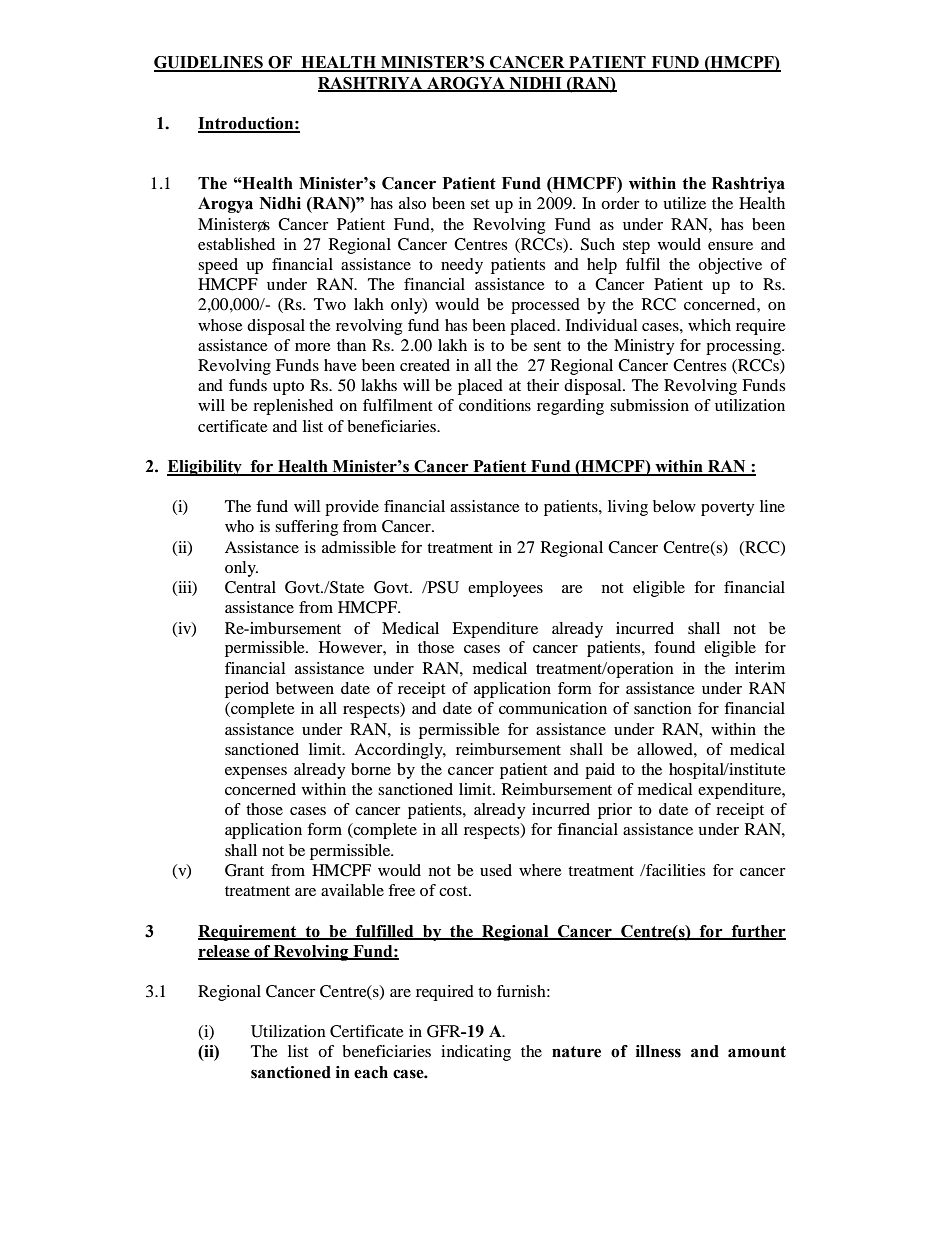 Image resolution: width=952 pixels, height=1233 pixels. What do you see at coordinates (236, 244) in the screenshot?
I see `established` at bounding box center [236, 244].
